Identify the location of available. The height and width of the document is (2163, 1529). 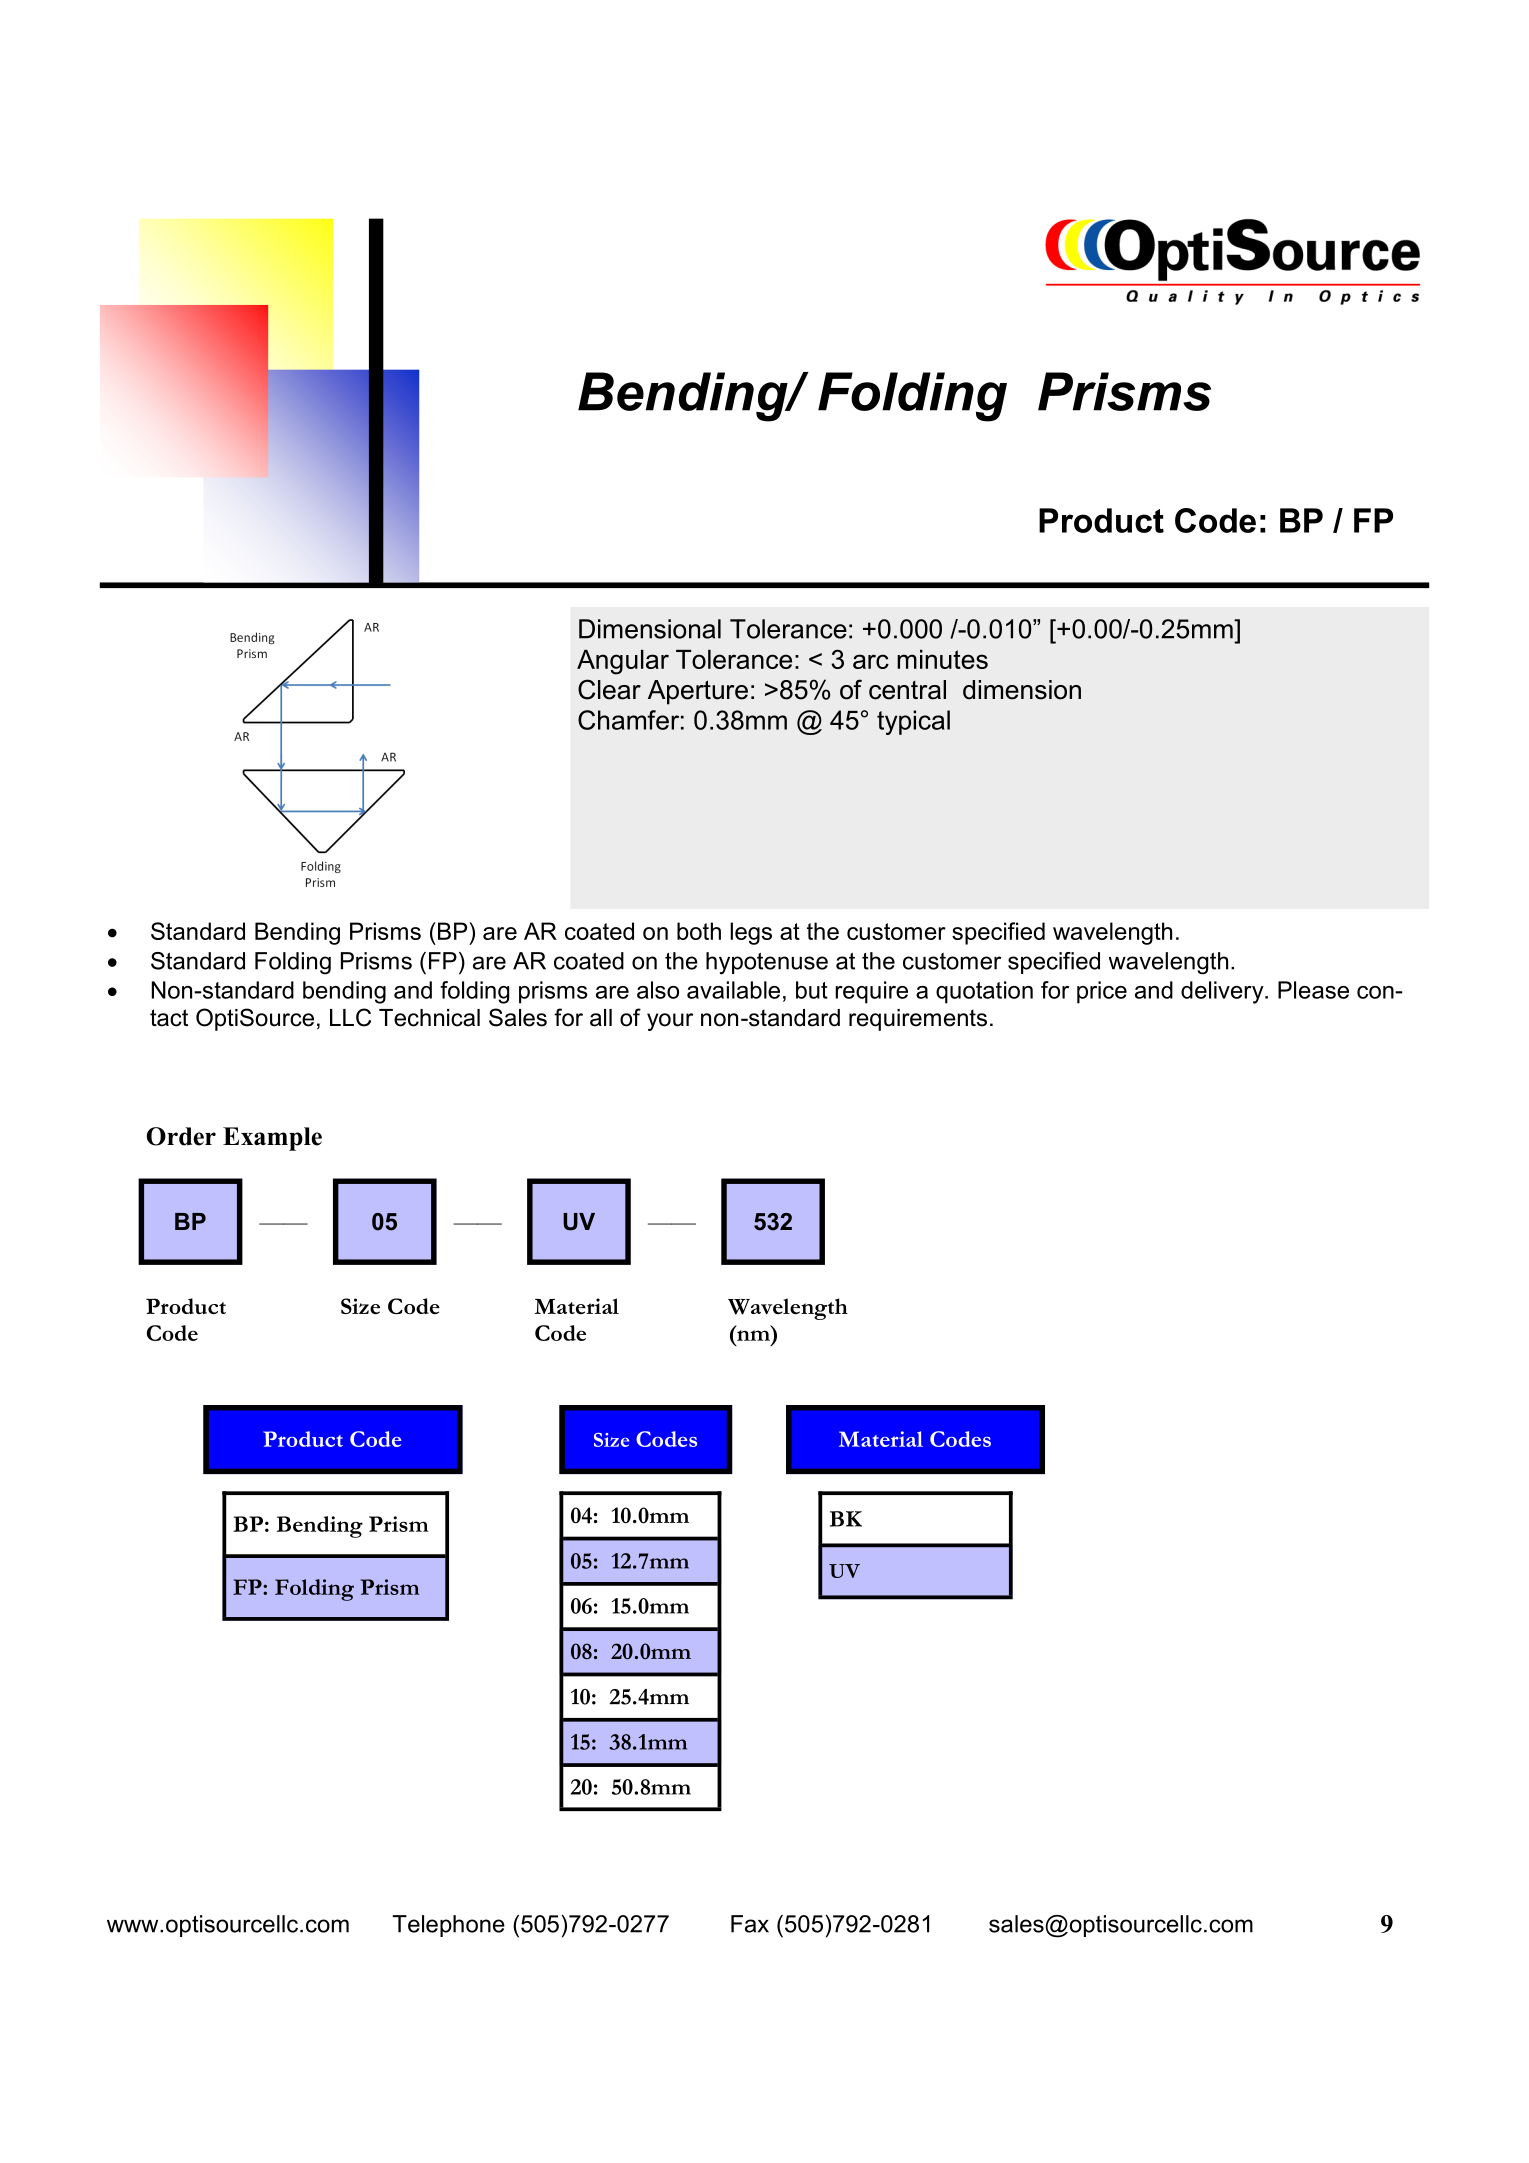
(733, 990).
